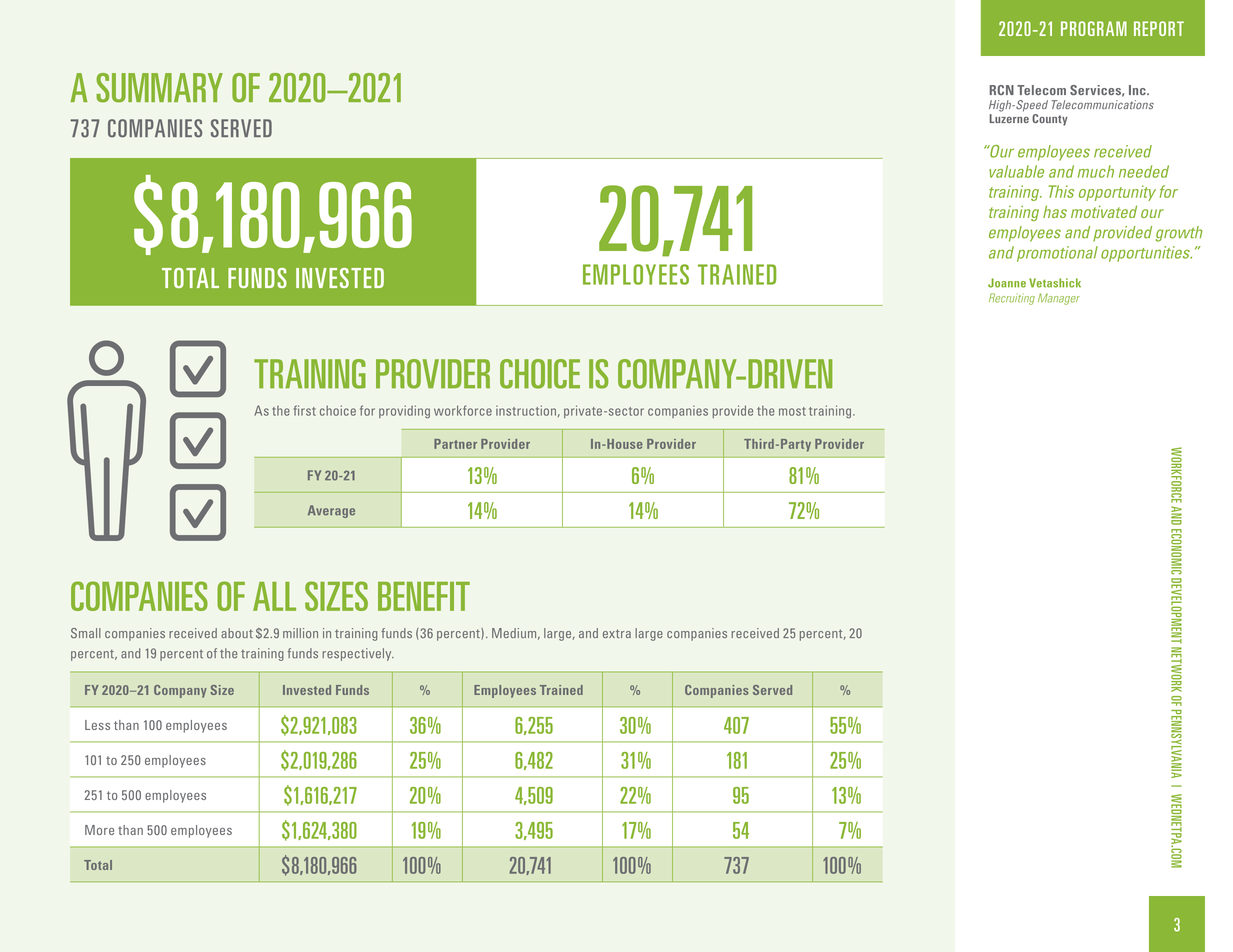  What do you see at coordinates (792, 411) in the image?
I see `most` at bounding box center [792, 411].
